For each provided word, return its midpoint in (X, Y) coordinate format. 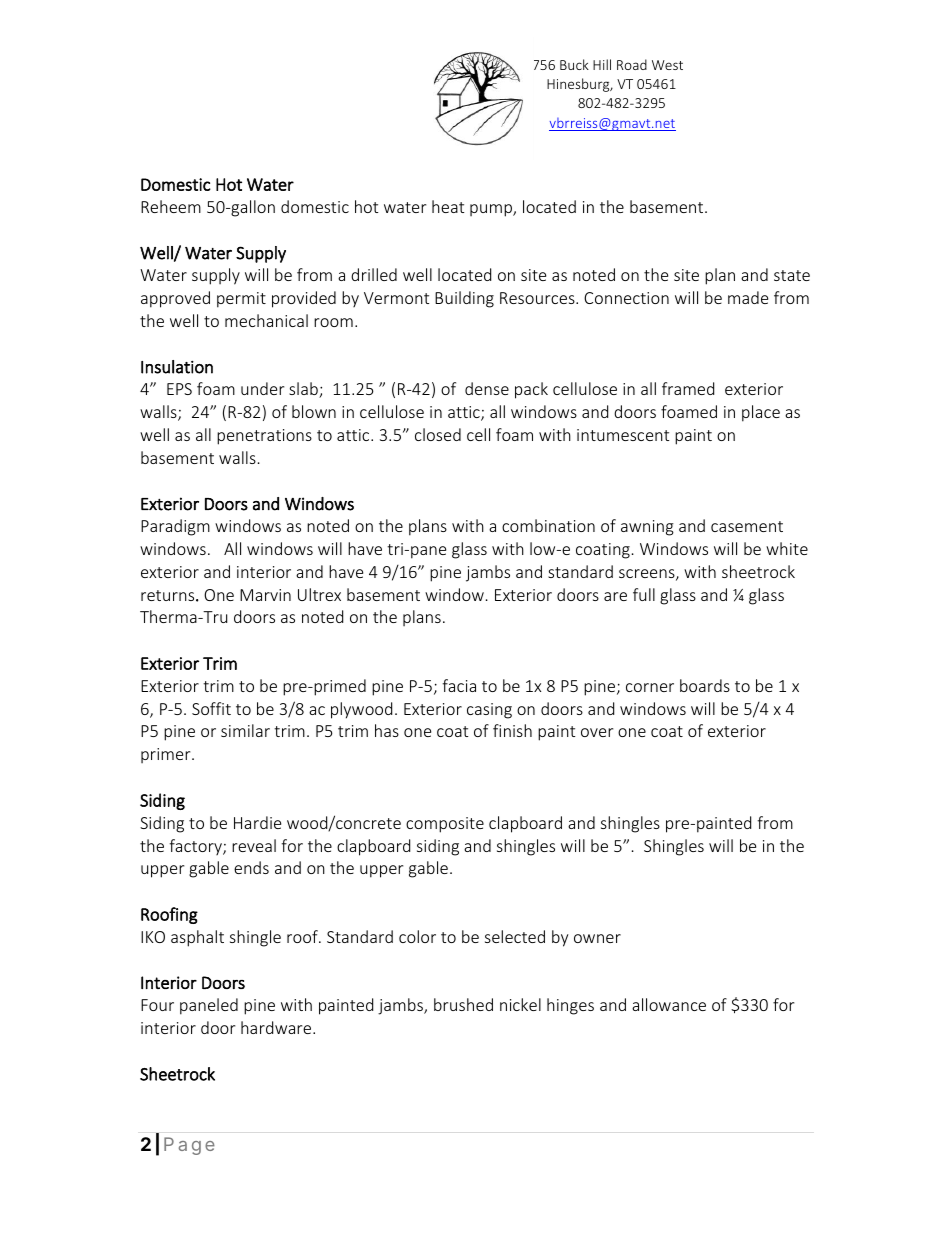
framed (688, 388)
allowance (669, 1004)
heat (448, 206)
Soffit (211, 708)
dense (487, 388)
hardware (277, 1027)
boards (705, 685)
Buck (574, 64)
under (262, 388)
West (667, 65)
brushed (463, 1004)
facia (459, 685)
